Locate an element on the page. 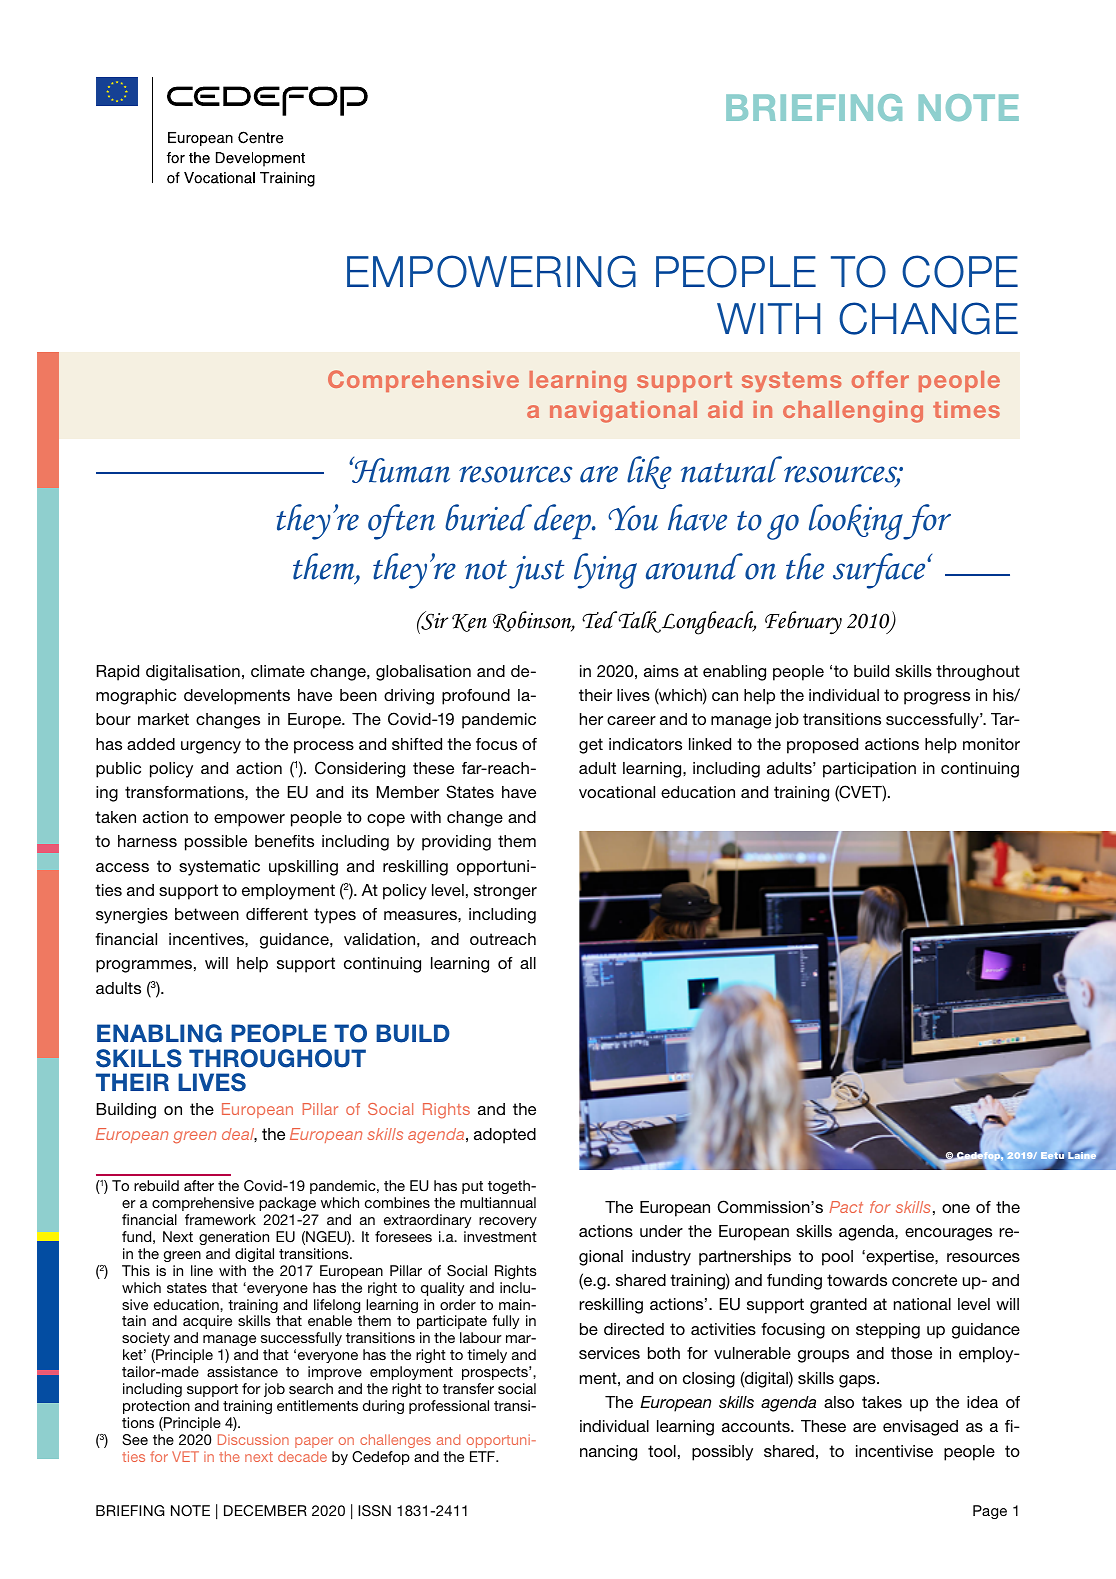 This document has width=1116, height=1579. incentives is located at coordinates (207, 939).
